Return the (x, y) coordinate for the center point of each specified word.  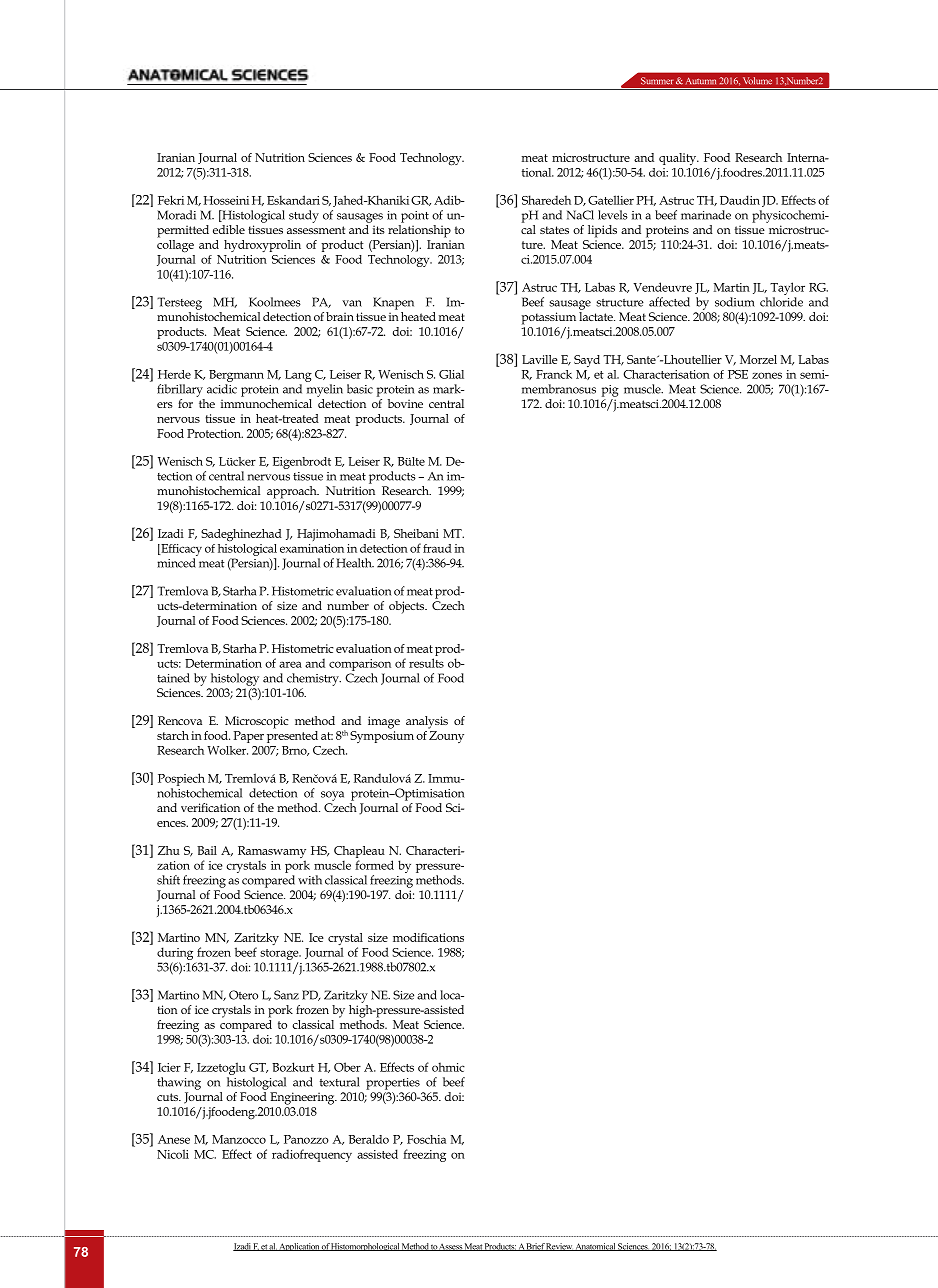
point (415, 217)
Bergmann (236, 376)
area (290, 664)
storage (280, 954)
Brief (535, 1247)
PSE (738, 374)
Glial (451, 374)
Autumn (701, 81)
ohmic (448, 1067)
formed (374, 865)
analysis (427, 722)
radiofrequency (312, 1155)
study (304, 216)
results (426, 663)
